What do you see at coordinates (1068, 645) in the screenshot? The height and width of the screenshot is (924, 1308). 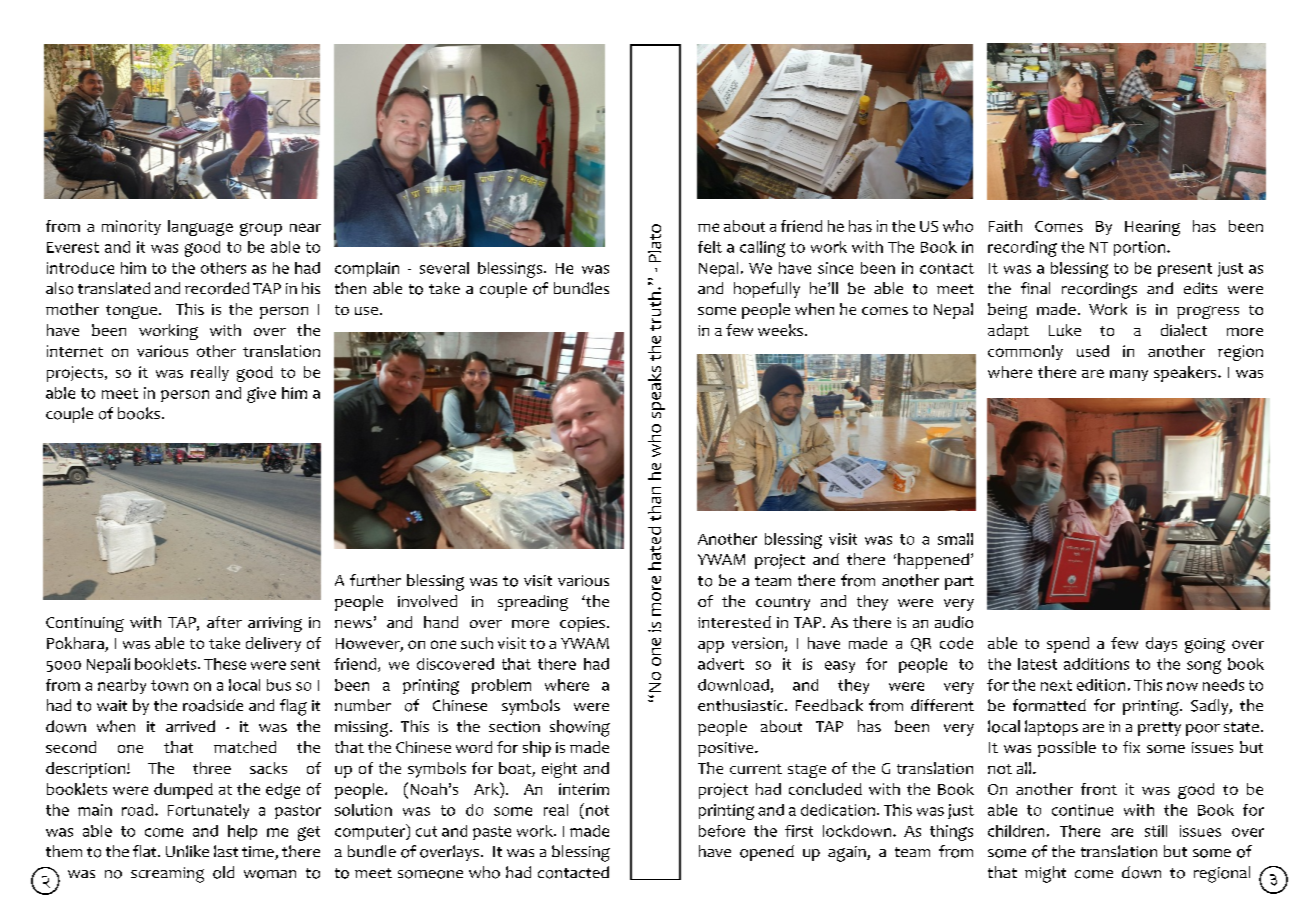 I see `spend` at bounding box center [1068, 645].
